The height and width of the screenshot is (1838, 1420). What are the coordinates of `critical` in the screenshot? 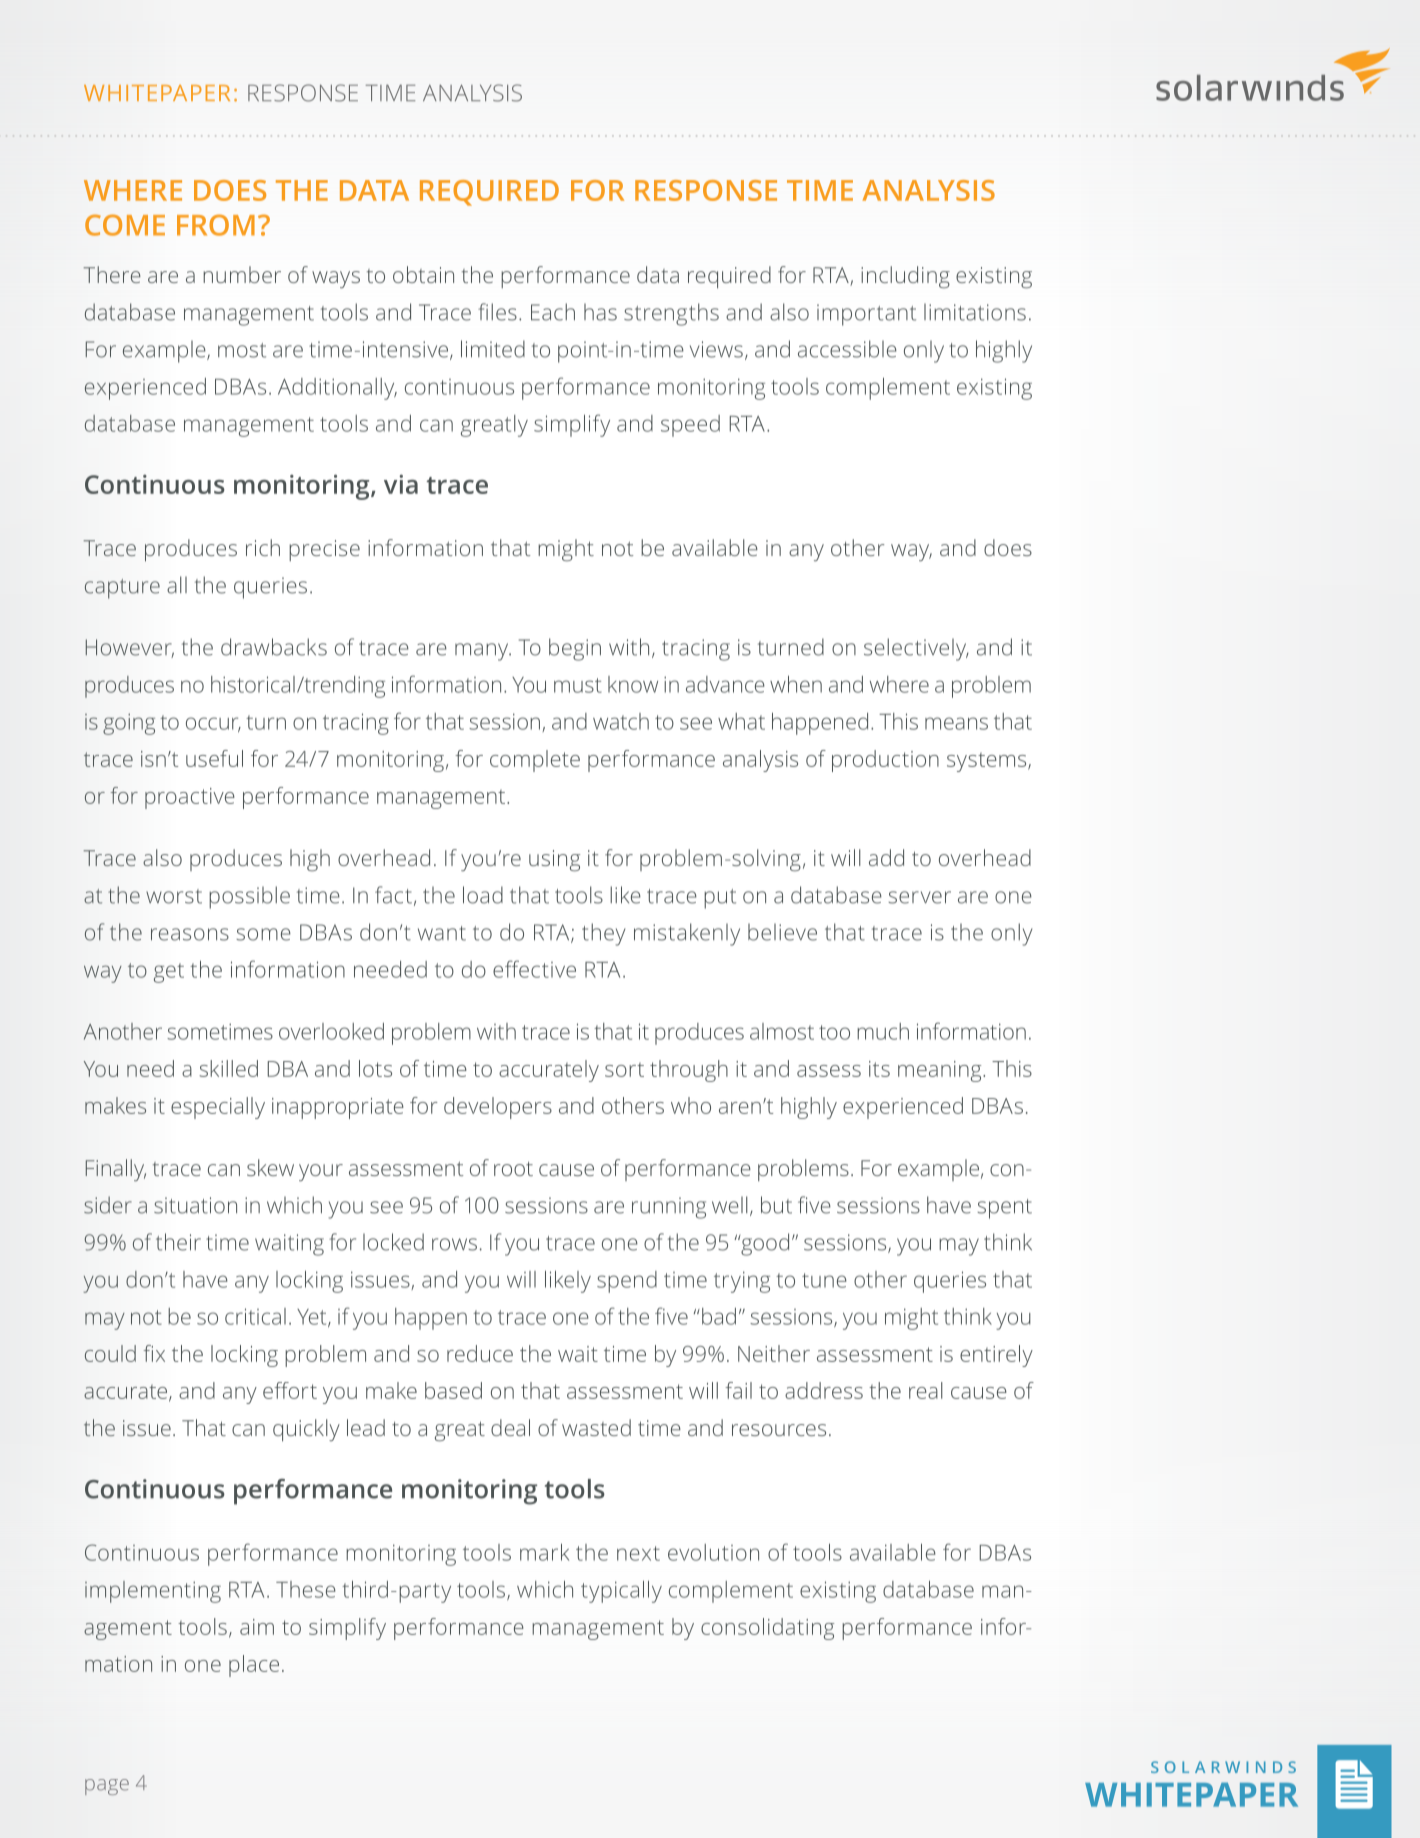 It's located at (255, 1316).
